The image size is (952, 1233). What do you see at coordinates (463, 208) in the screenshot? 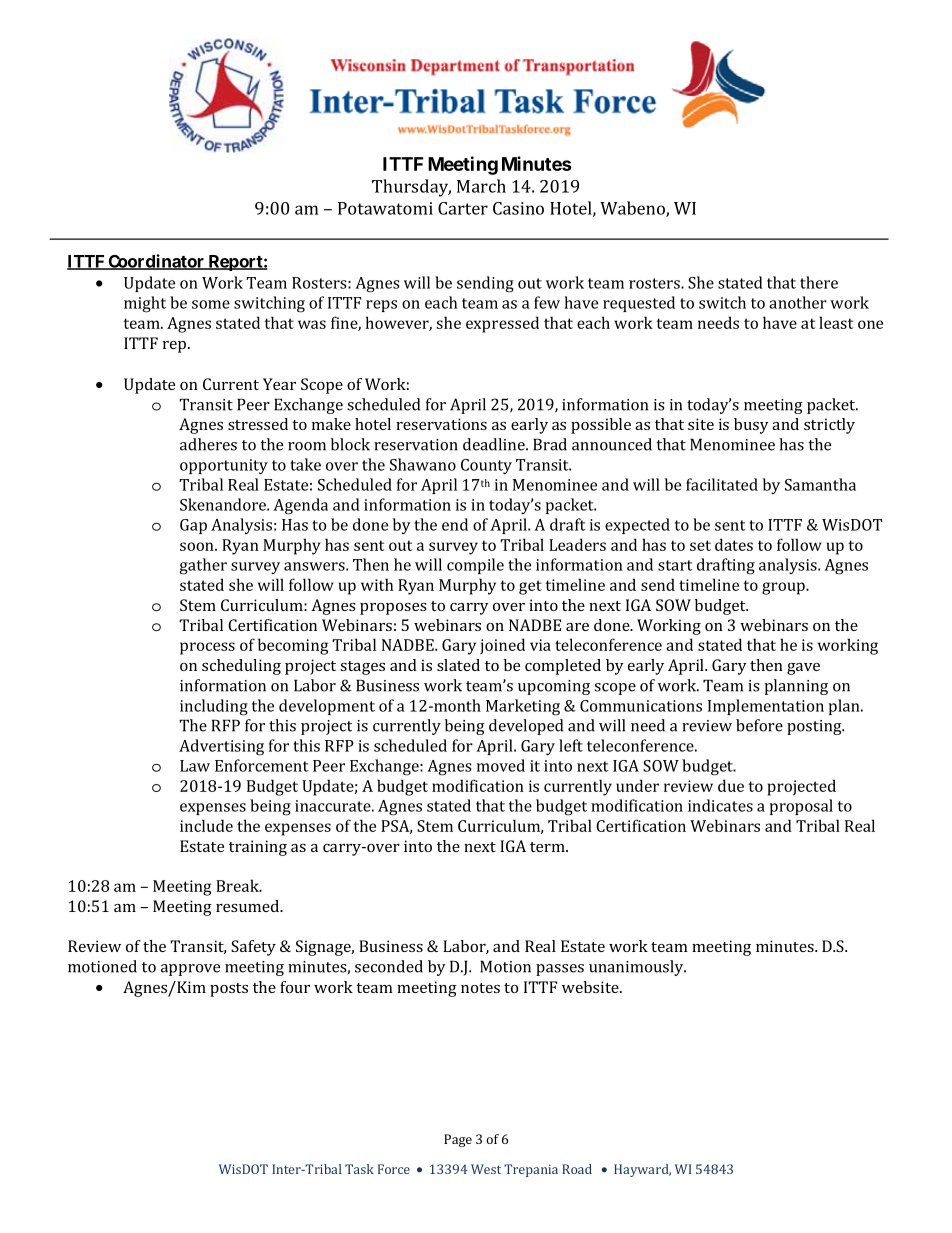
I see `Carter` at bounding box center [463, 208].
